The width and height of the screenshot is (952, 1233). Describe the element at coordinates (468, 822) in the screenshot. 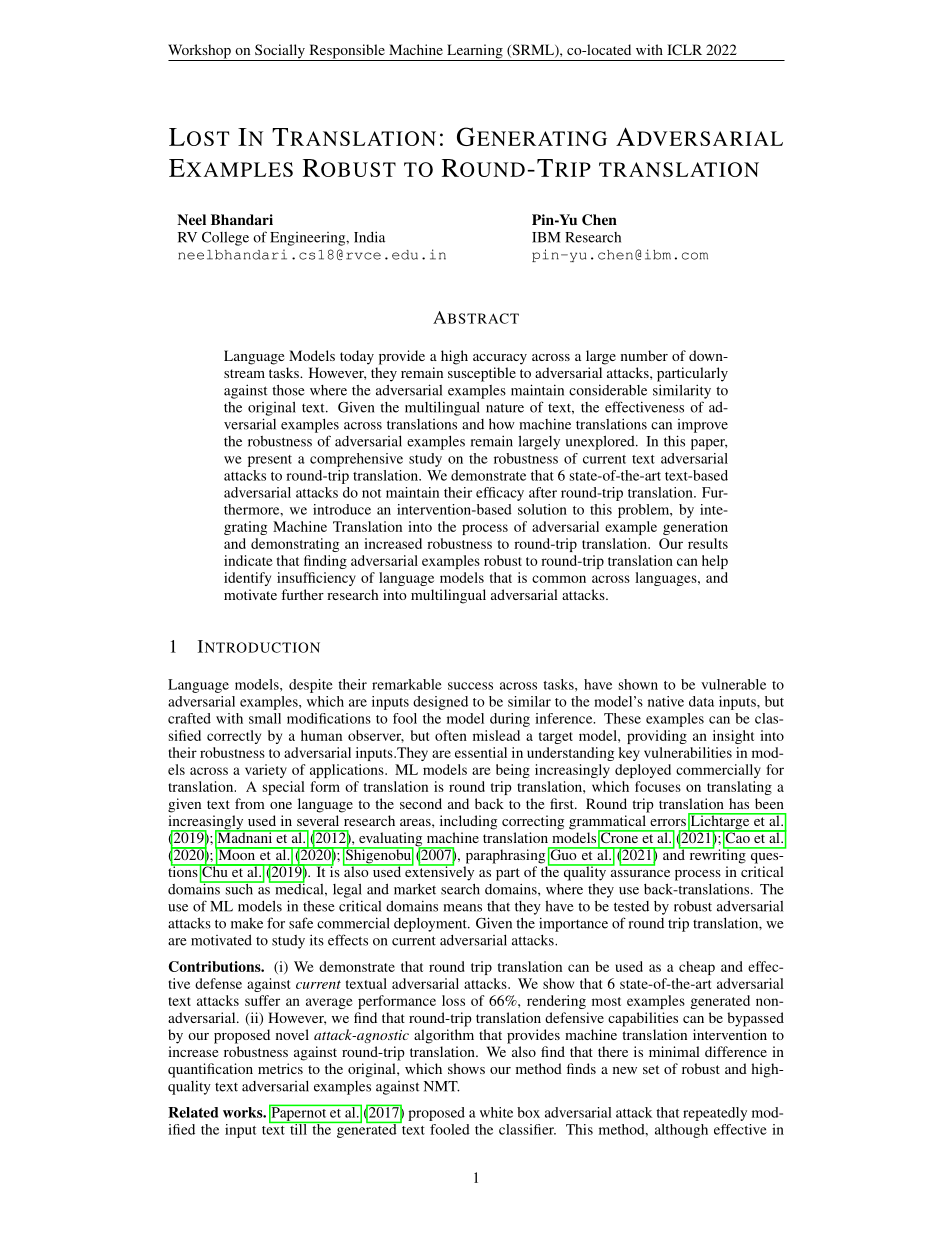

I see `including` at that location.
